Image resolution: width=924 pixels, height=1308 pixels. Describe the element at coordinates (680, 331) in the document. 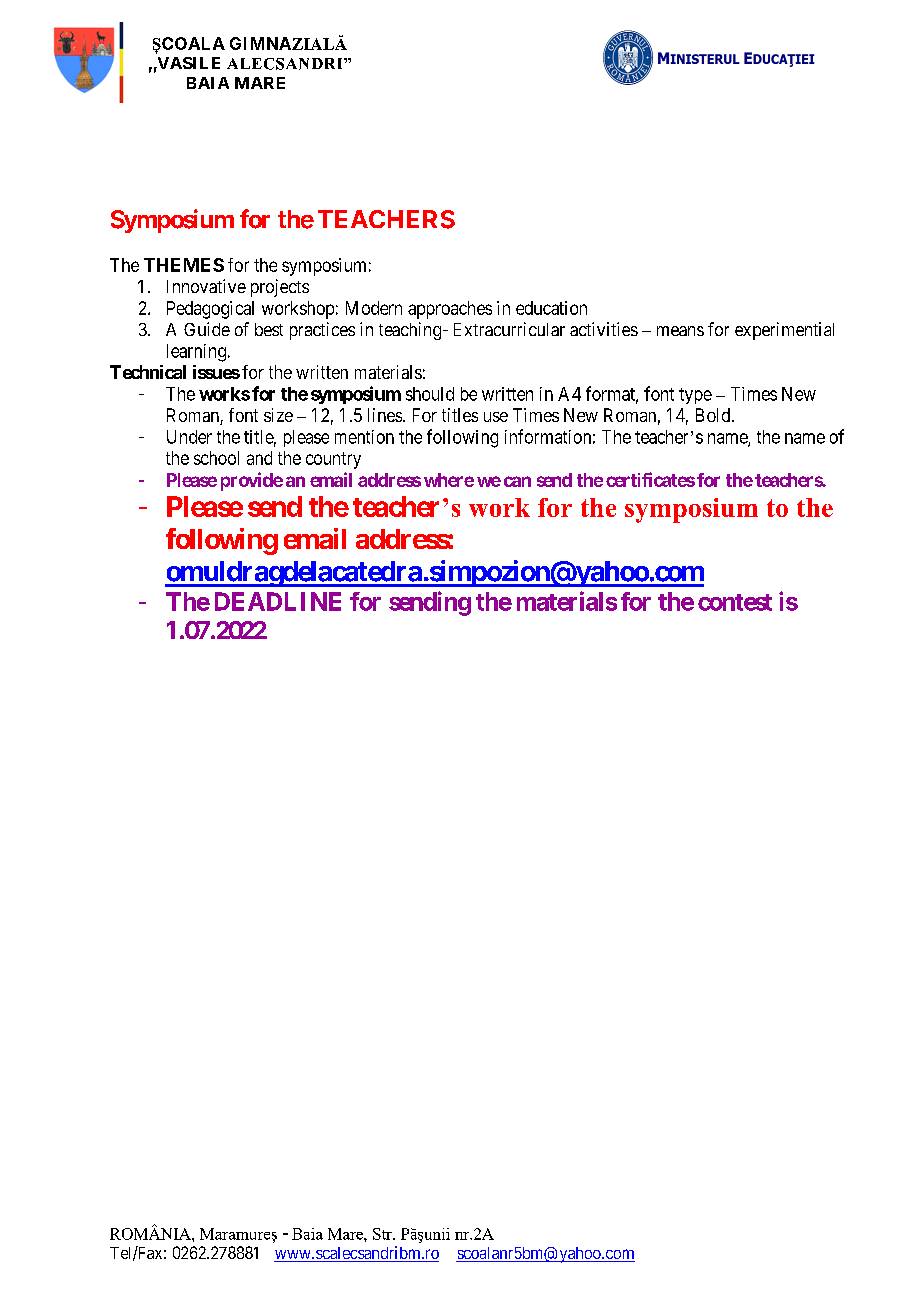

I see `means` at that location.
